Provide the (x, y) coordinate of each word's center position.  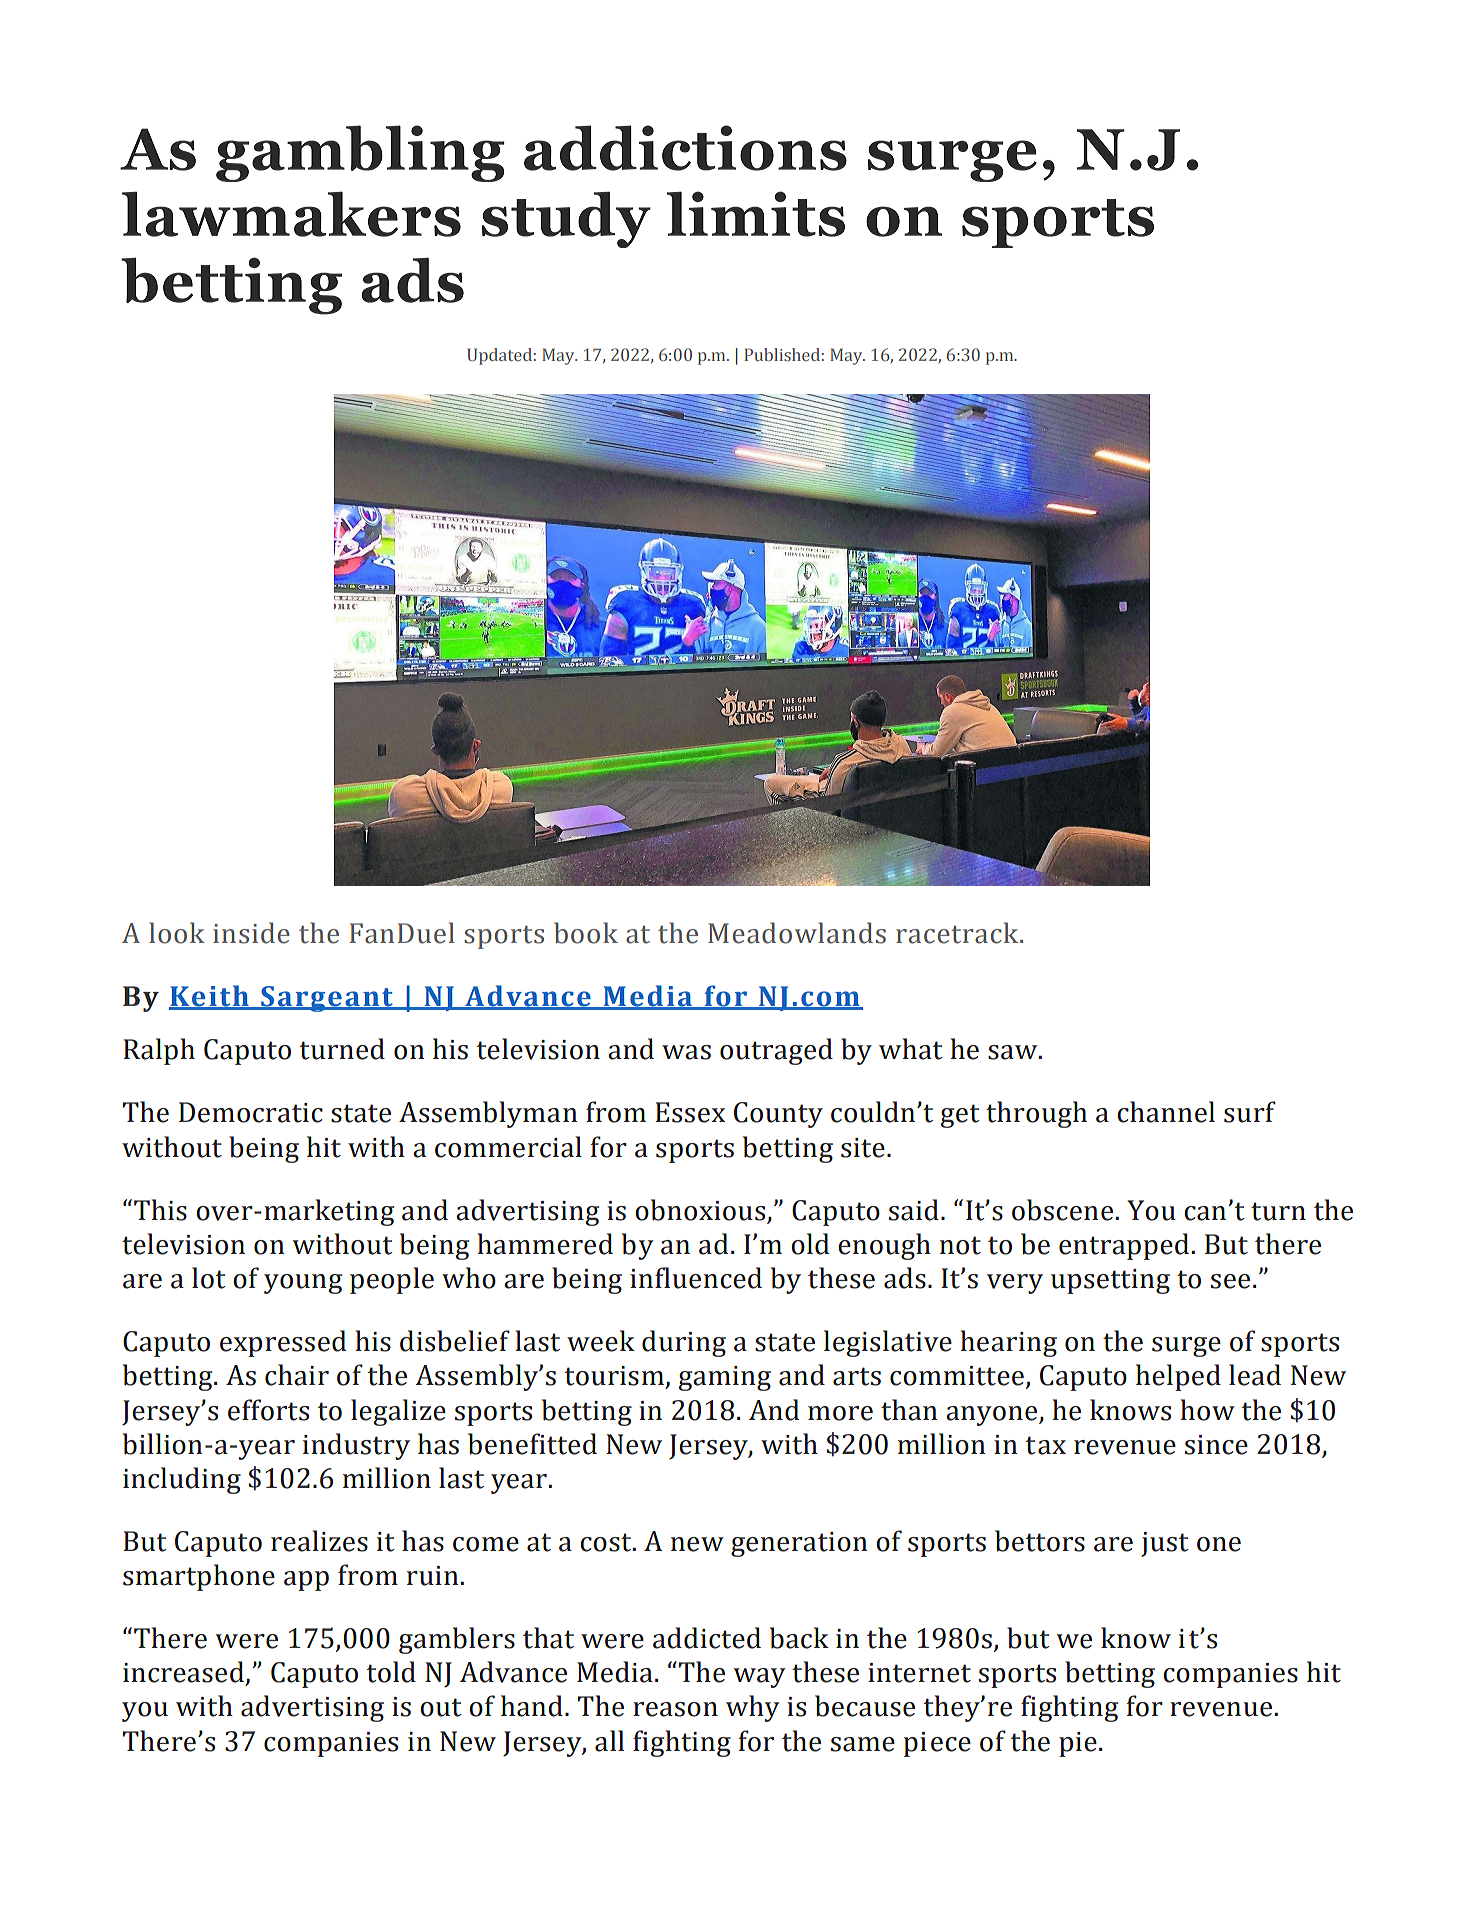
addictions (685, 148)
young (303, 1284)
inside (251, 933)
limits (756, 214)
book (586, 933)
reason (675, 1709)
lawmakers (291, 214)
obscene (1062, 1210)
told (391, 1672)
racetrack (958, 933)
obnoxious (700, 1210)
